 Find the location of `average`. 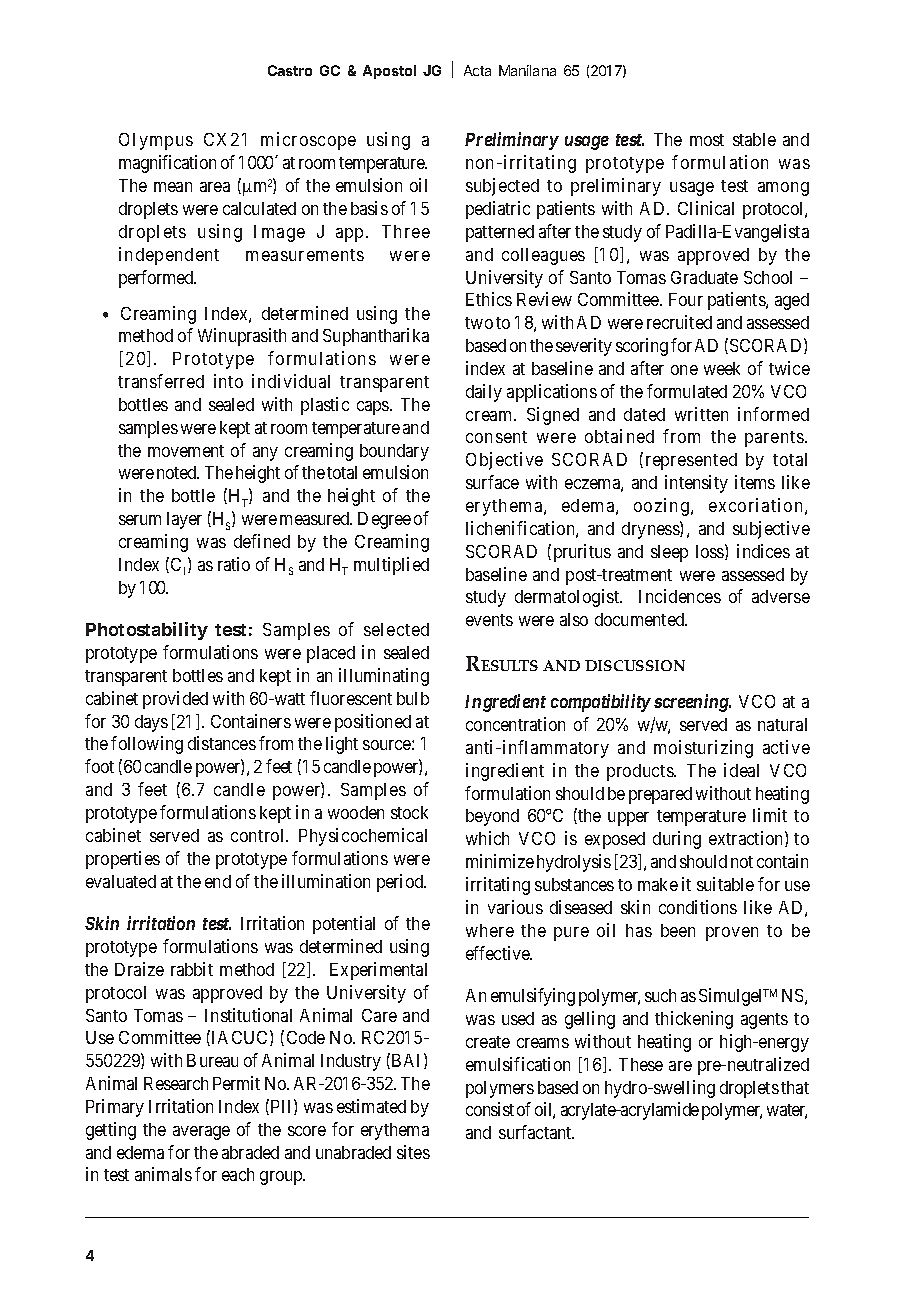

average is located at coordinates (201, 1133).
